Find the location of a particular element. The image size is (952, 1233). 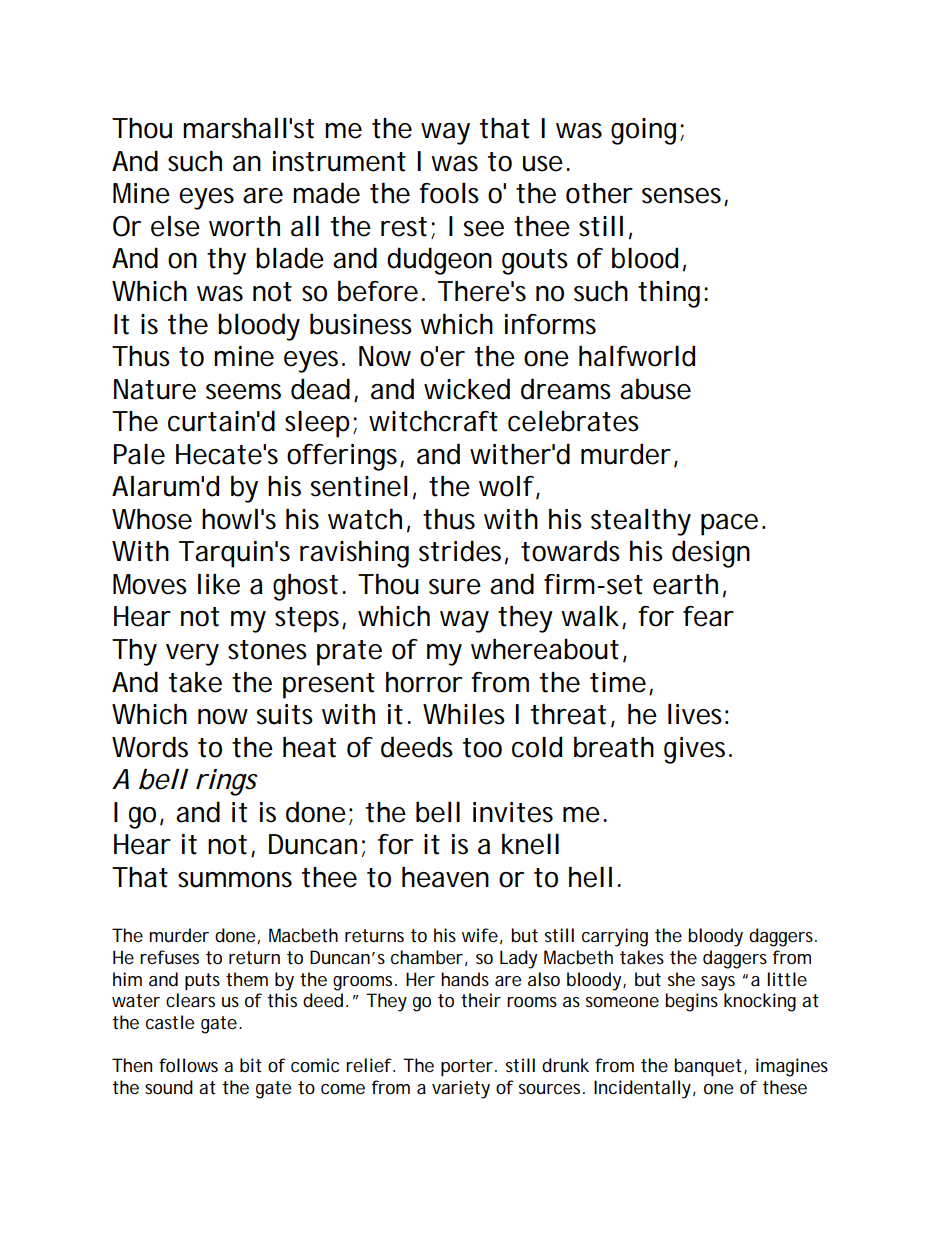

heaven is located at coordinates (445, 877).
